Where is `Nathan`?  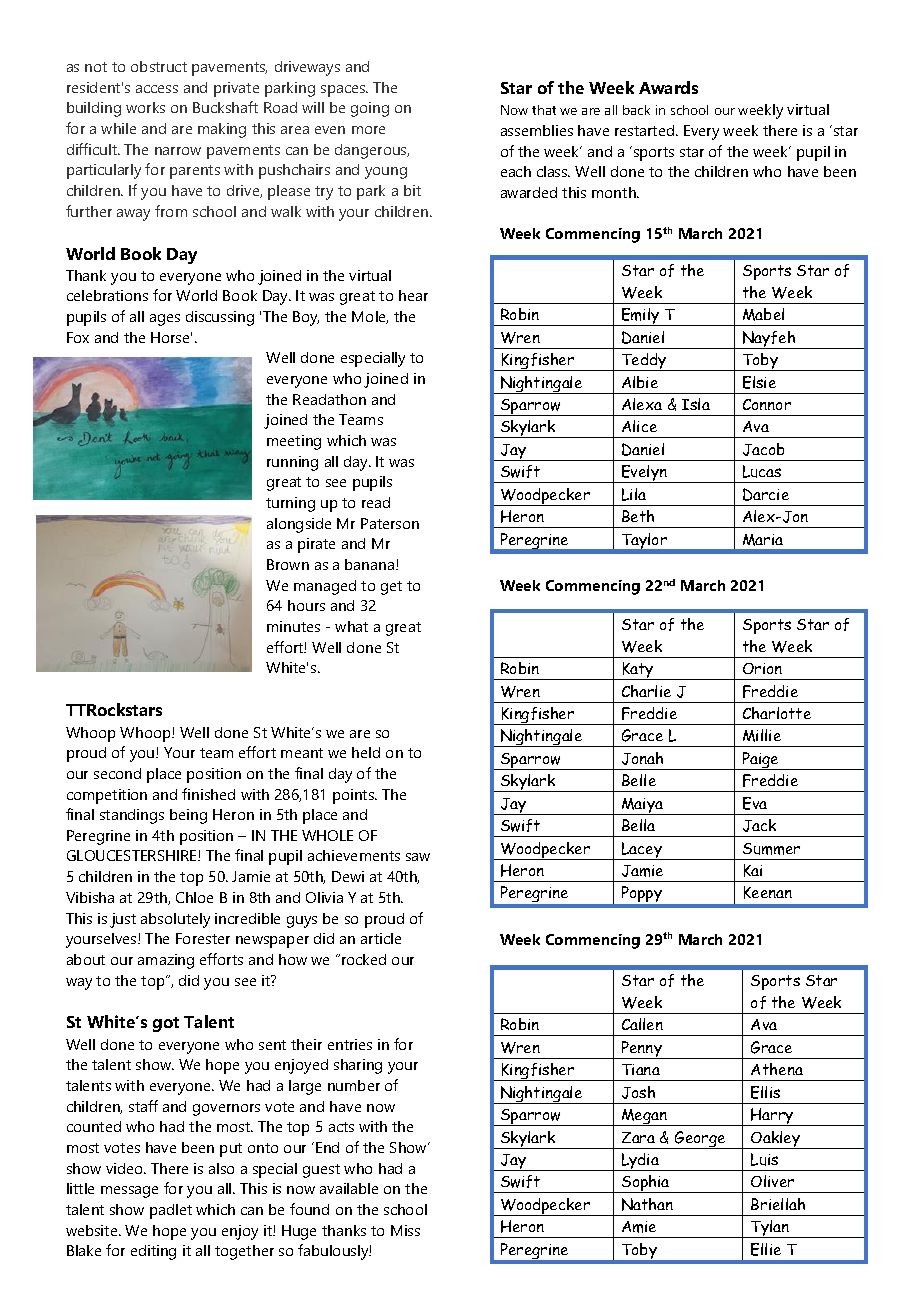 Nathan is located at coordinates (647, 1204).
